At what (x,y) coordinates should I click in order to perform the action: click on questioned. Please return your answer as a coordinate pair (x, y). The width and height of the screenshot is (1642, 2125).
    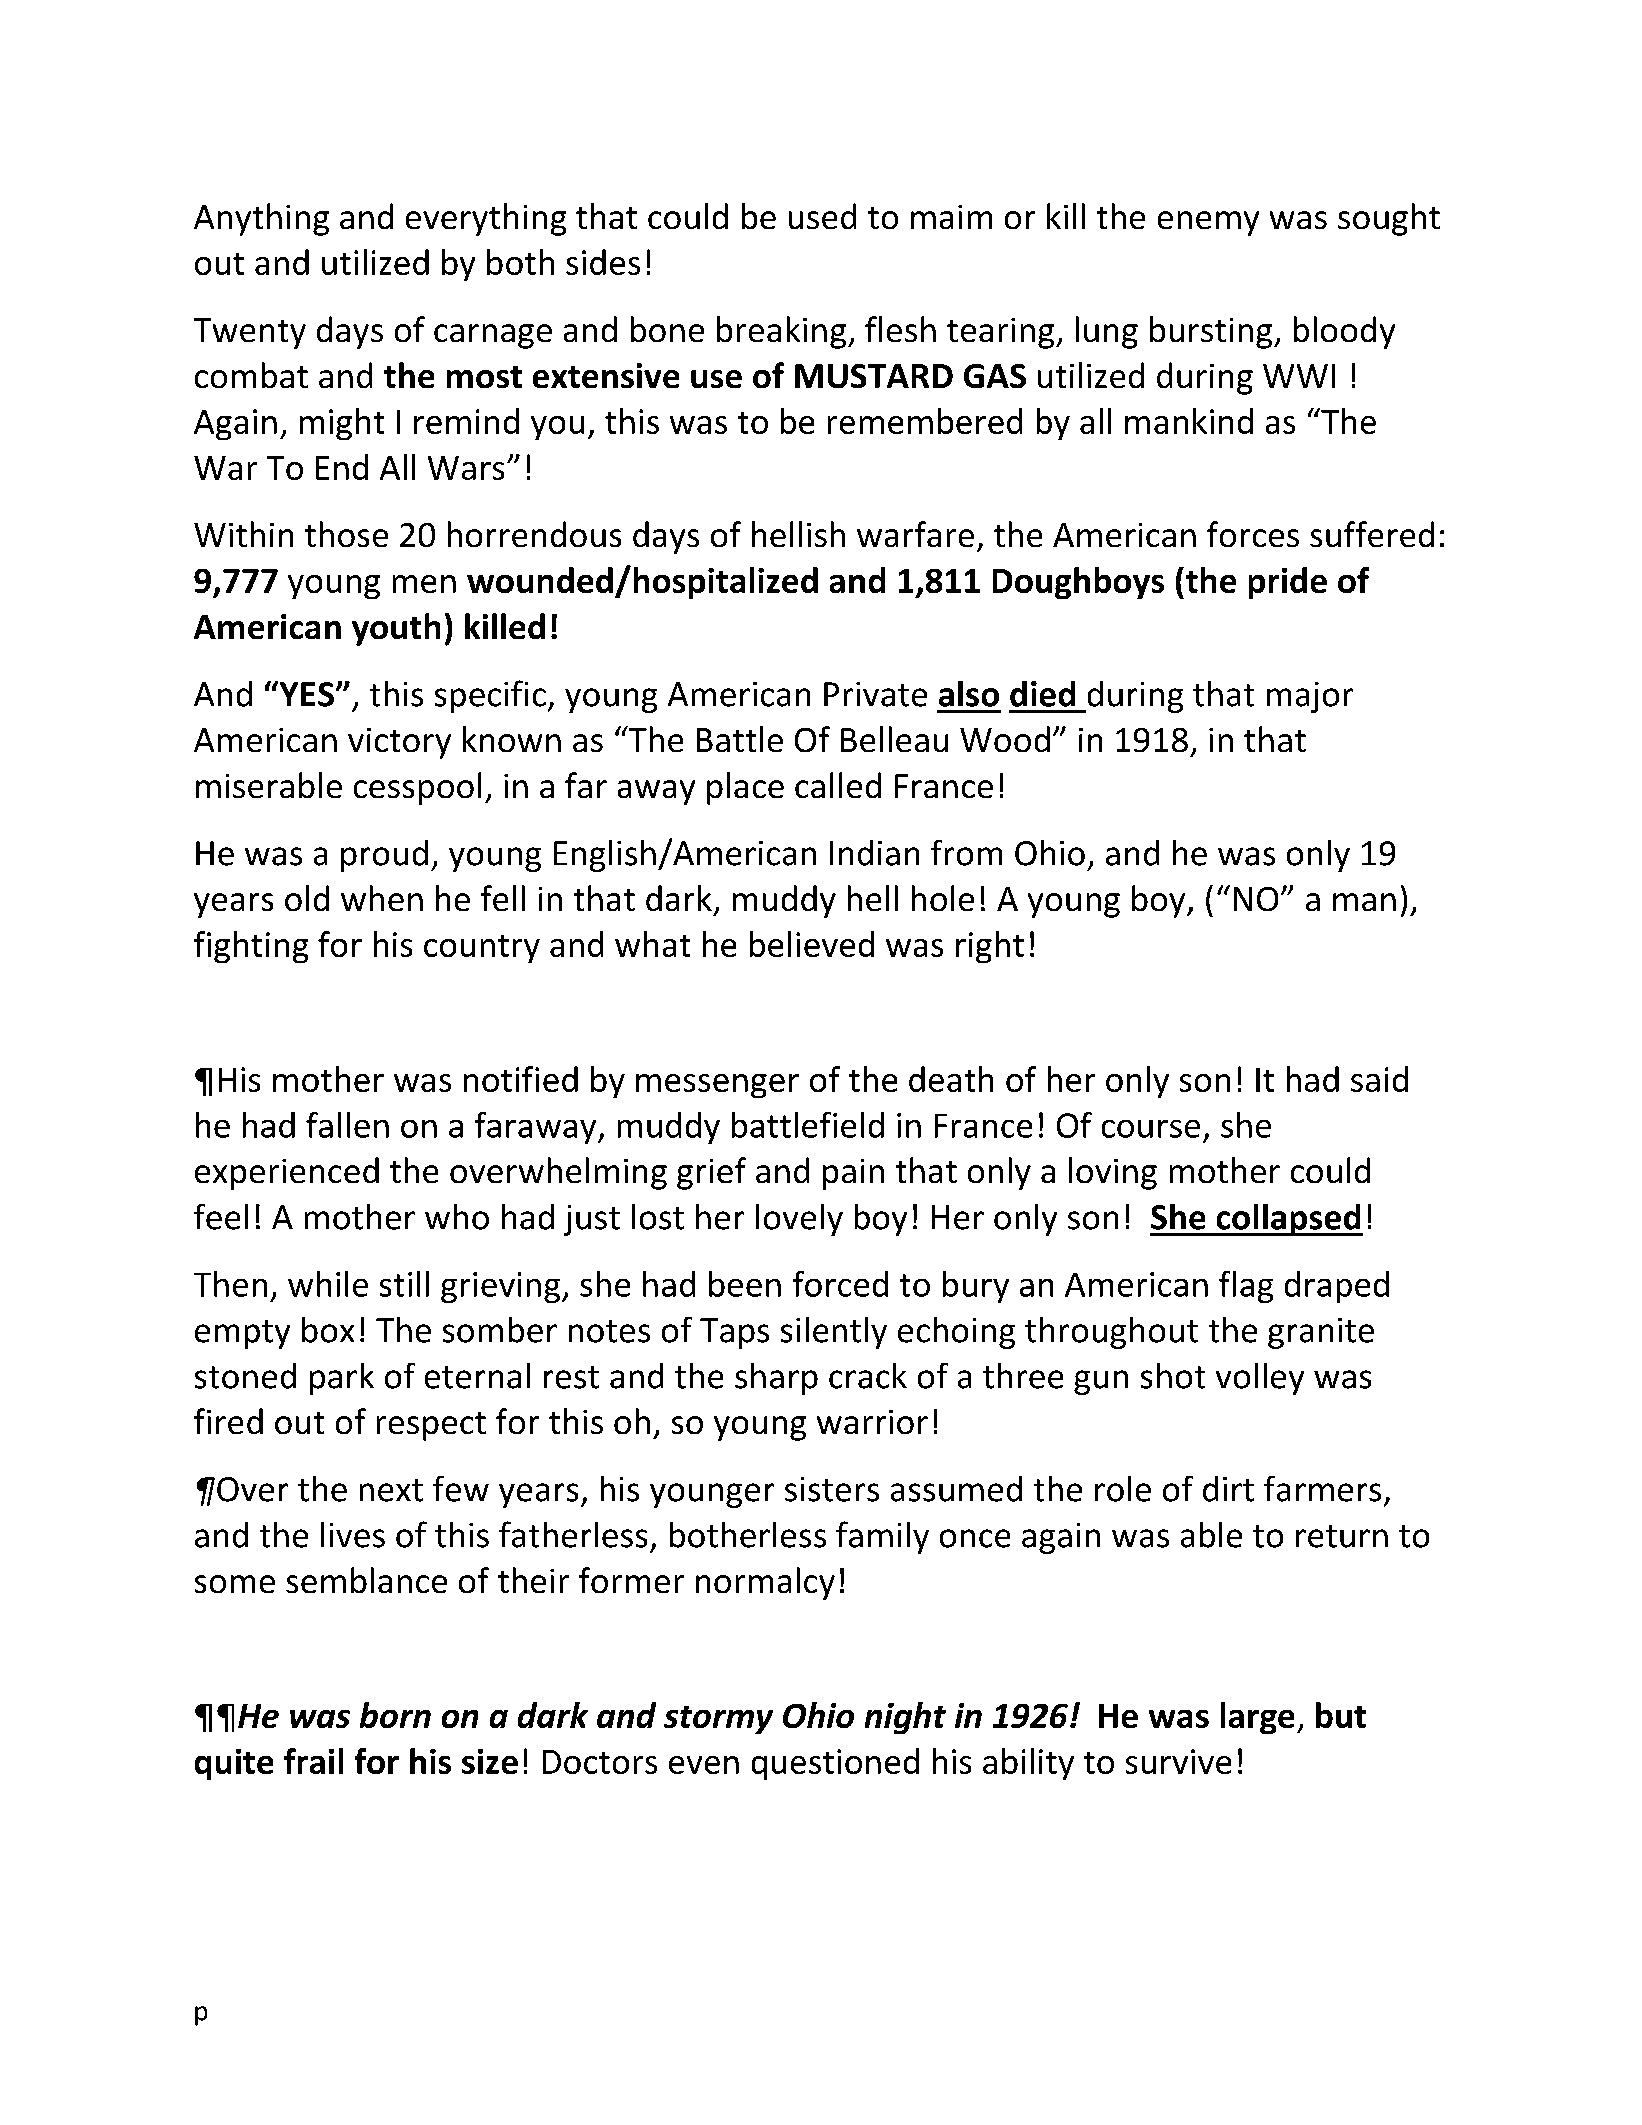
    Looking at the image, I should click on (835, 1764).
